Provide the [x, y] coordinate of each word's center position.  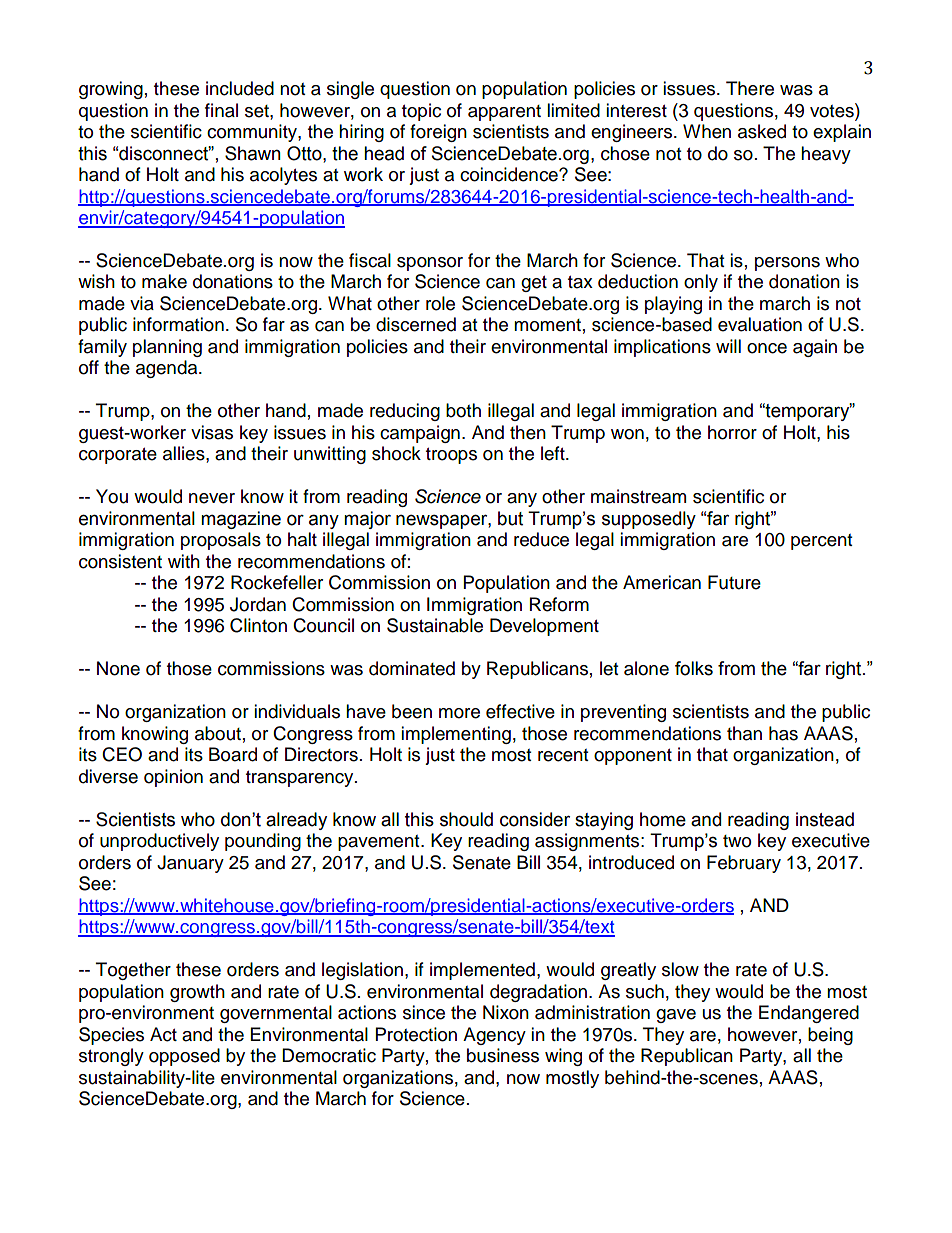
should [466, 819]
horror [732, 432]
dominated [412, 668]
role [440, 303]
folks [694, 668]
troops [451, 456]
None [118, 668]
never [212, 498]
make [164, 281]
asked [762, 131]
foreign [438, 133]
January [190, 864]
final [221, 110]
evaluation [760, 324]
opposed [184, 1057]
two [737, 841]
